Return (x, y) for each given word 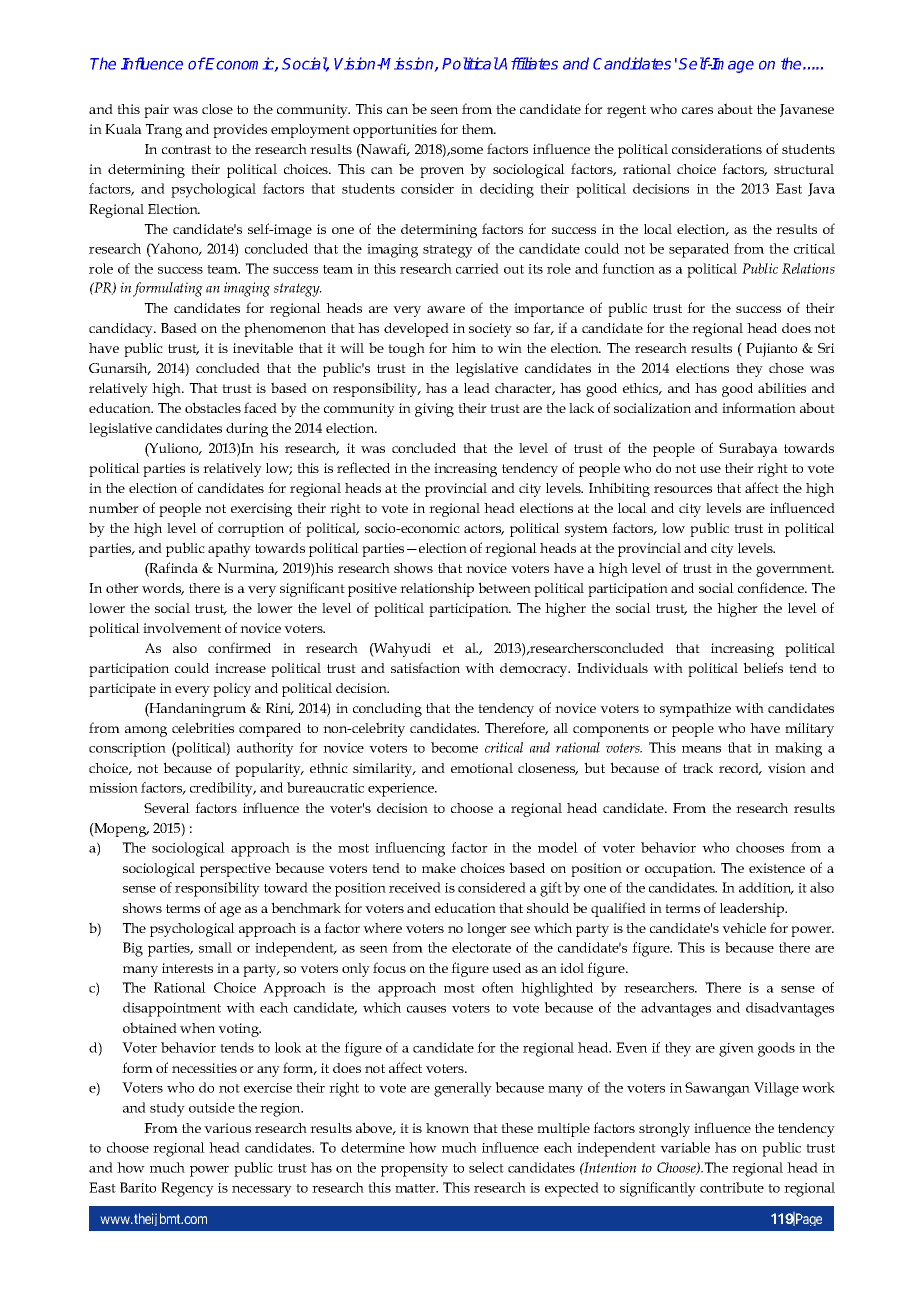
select (486, 1167)
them (479, 129)
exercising (261, 510)
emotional (482, 768)
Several (167, 808)
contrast (186, 149)
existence (777, 868)
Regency (187, 1189)
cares (697, 110)
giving (434, 410)
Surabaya (748, 449)
